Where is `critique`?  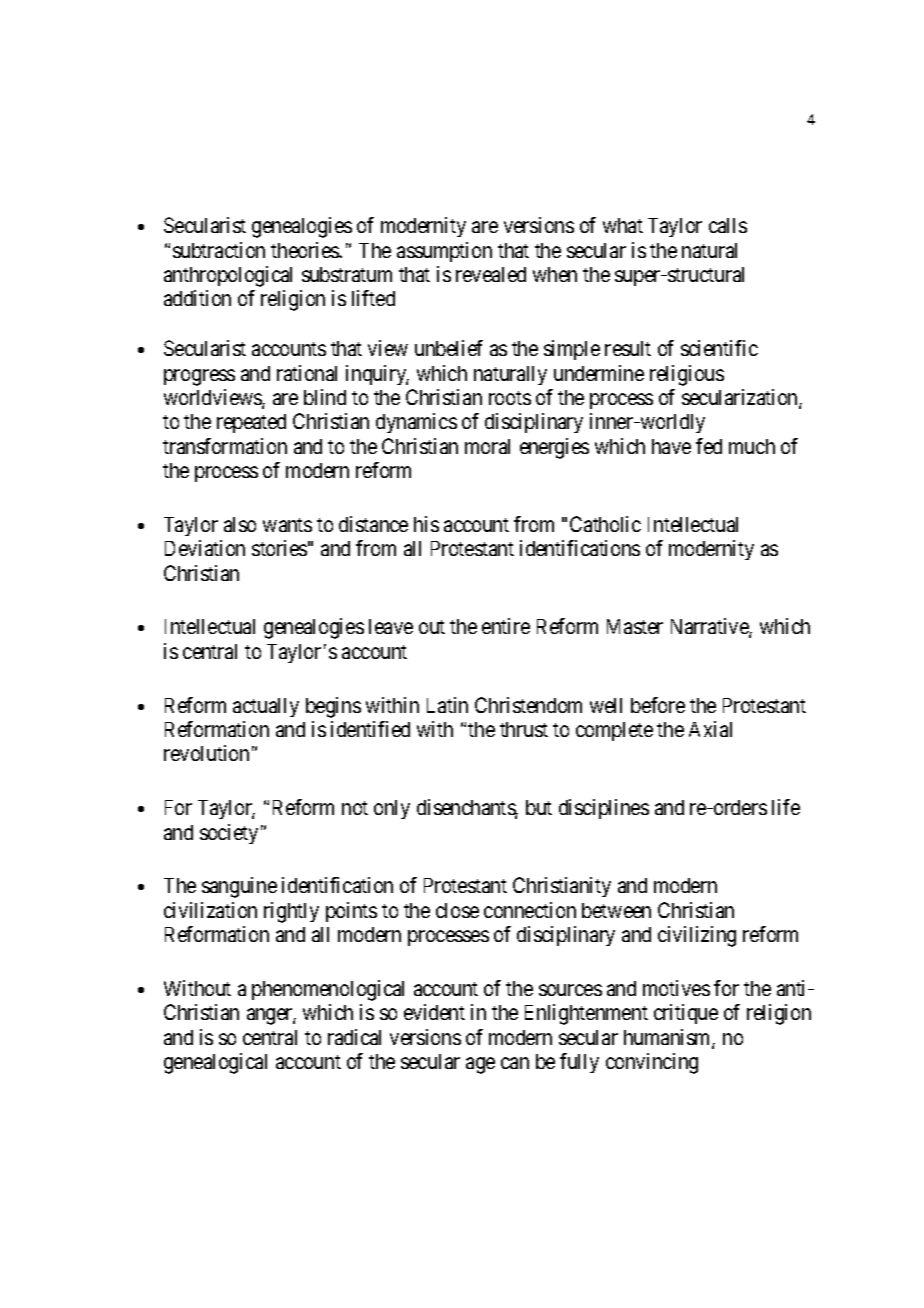
critique is located at coordinates (686, 1014).
